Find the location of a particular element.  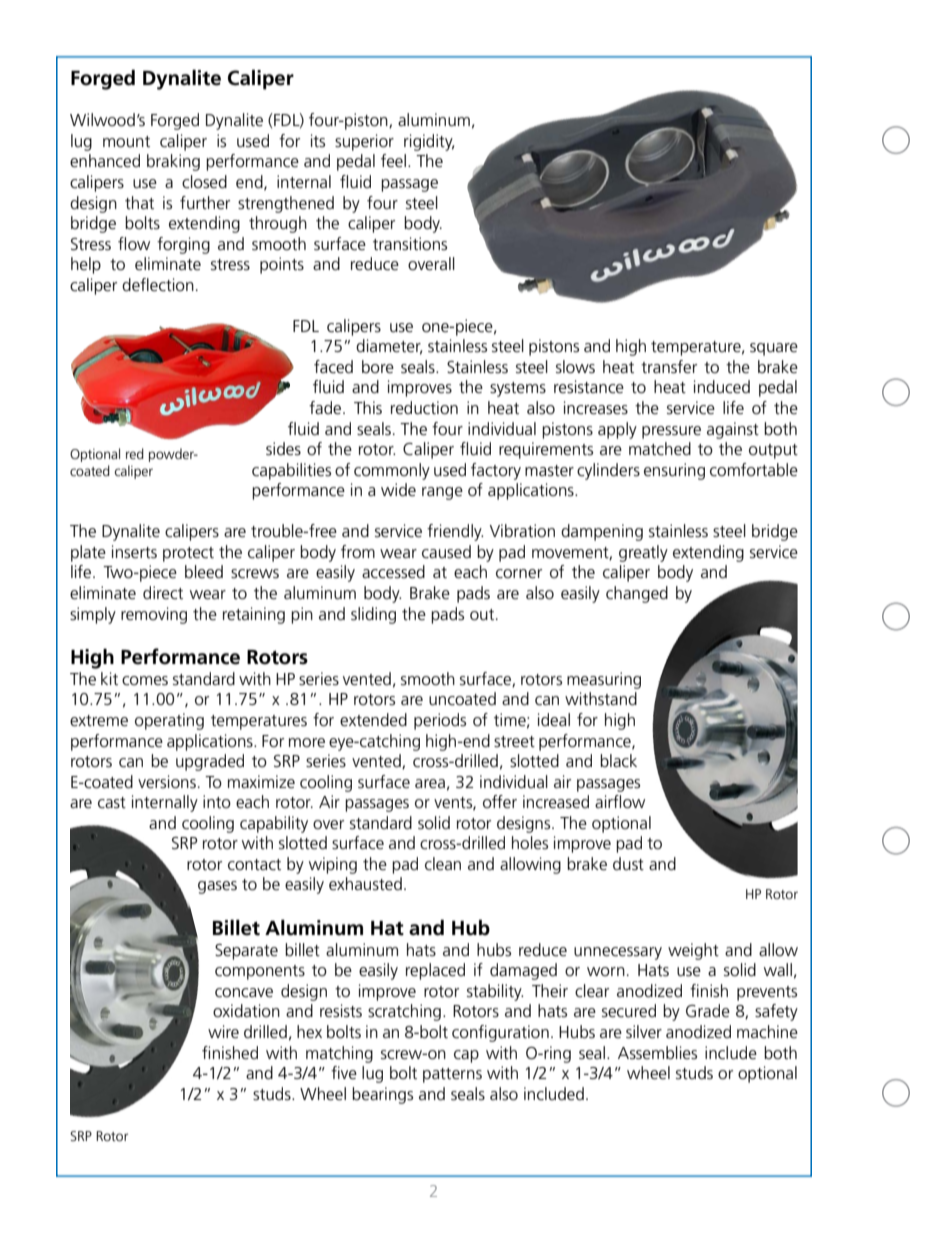

versions is located at coordinates (167, 782).
